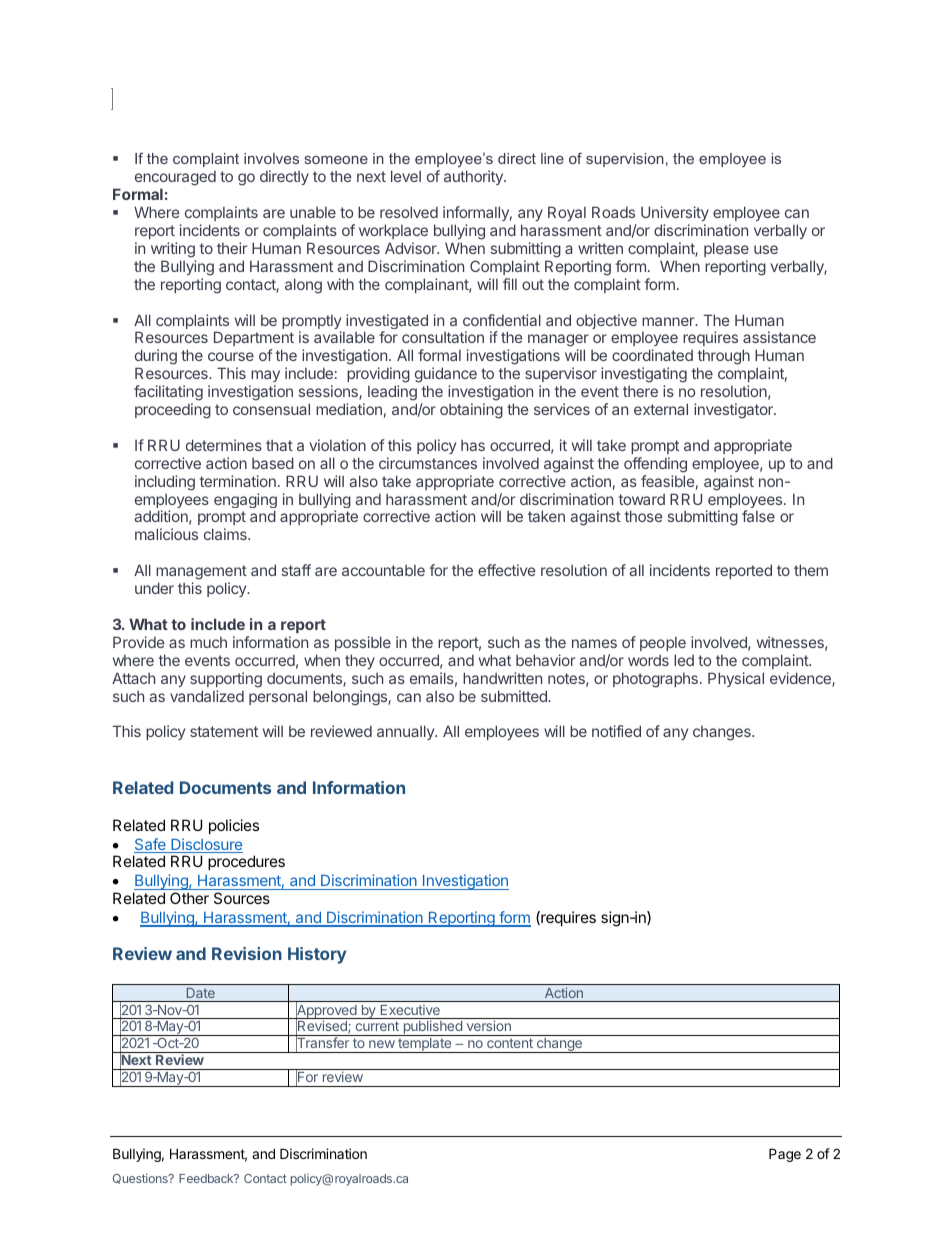 This screenshot has height=1233, width=952. Describe the element at coordinates (616, 731) in the screenshot. I see `notified` at that location.
